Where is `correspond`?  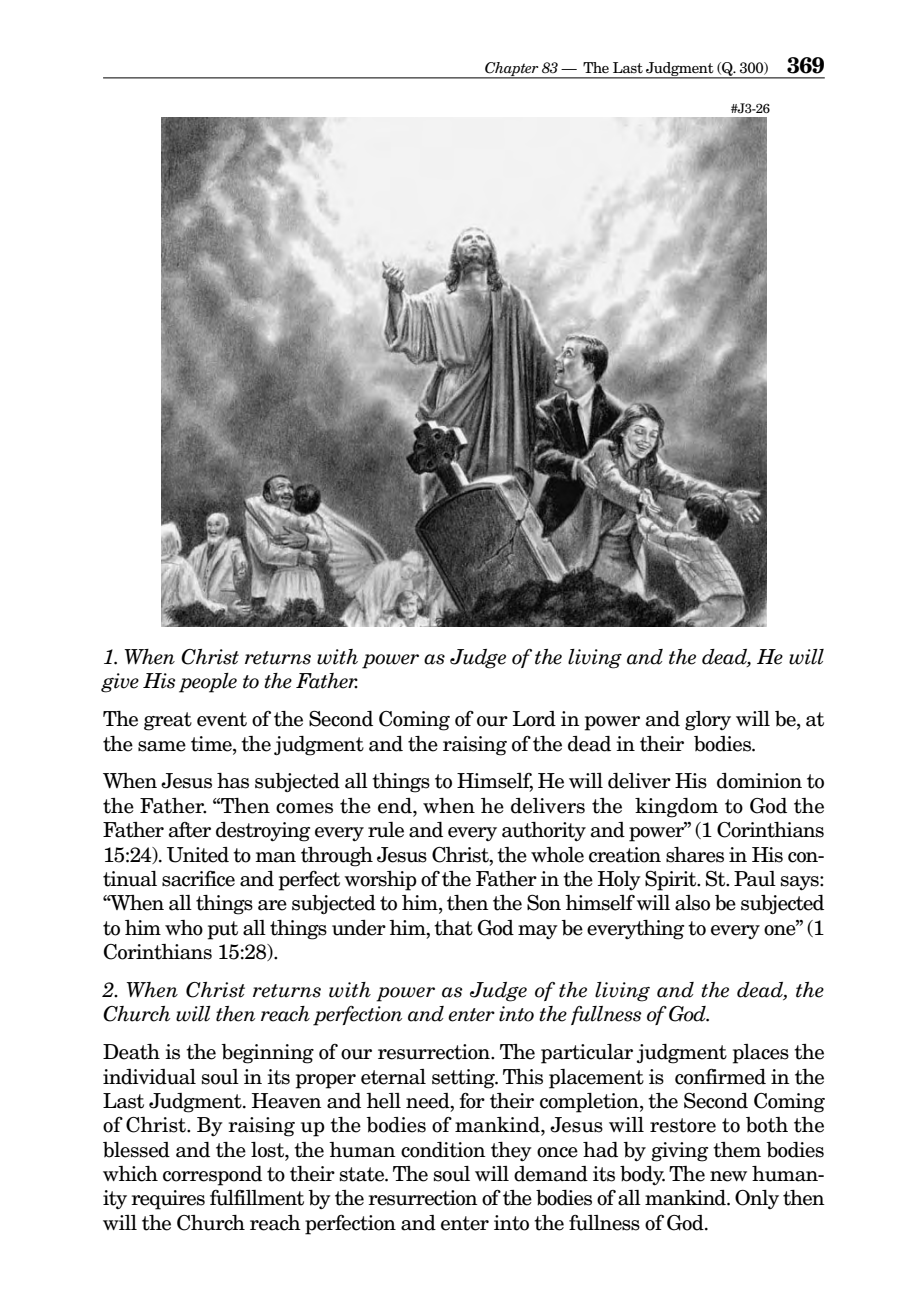 correspond is located at coordinates (212, 1176).
